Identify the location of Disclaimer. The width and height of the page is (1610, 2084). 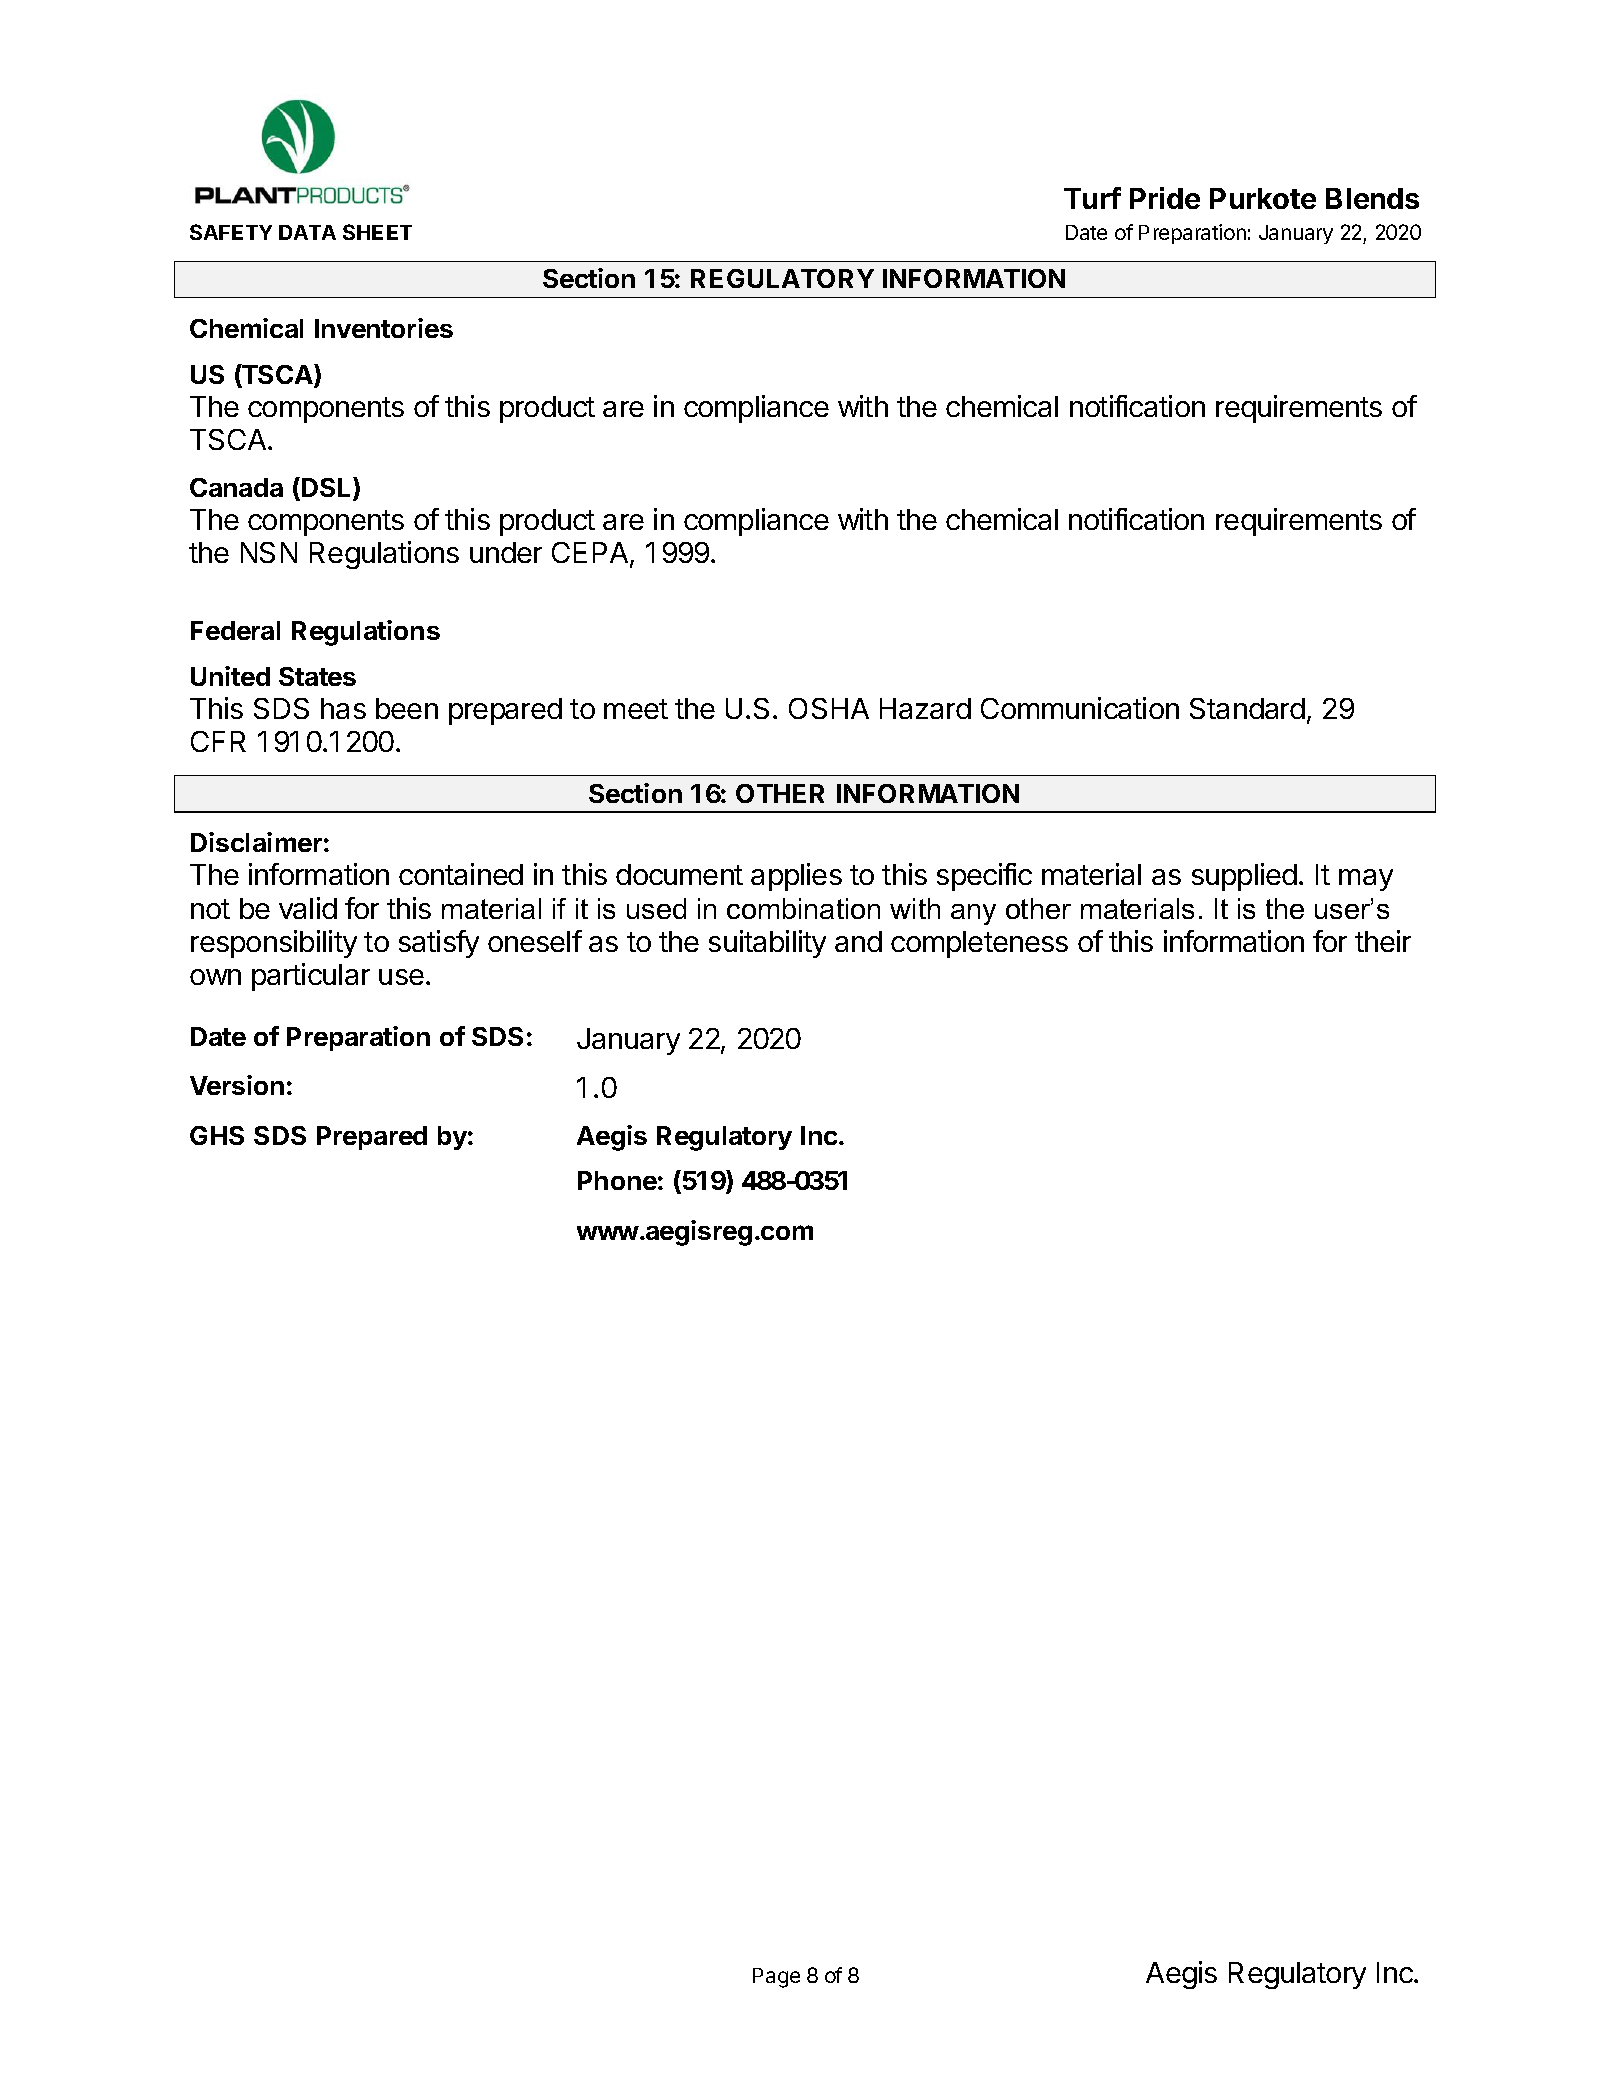
(256, 842).
